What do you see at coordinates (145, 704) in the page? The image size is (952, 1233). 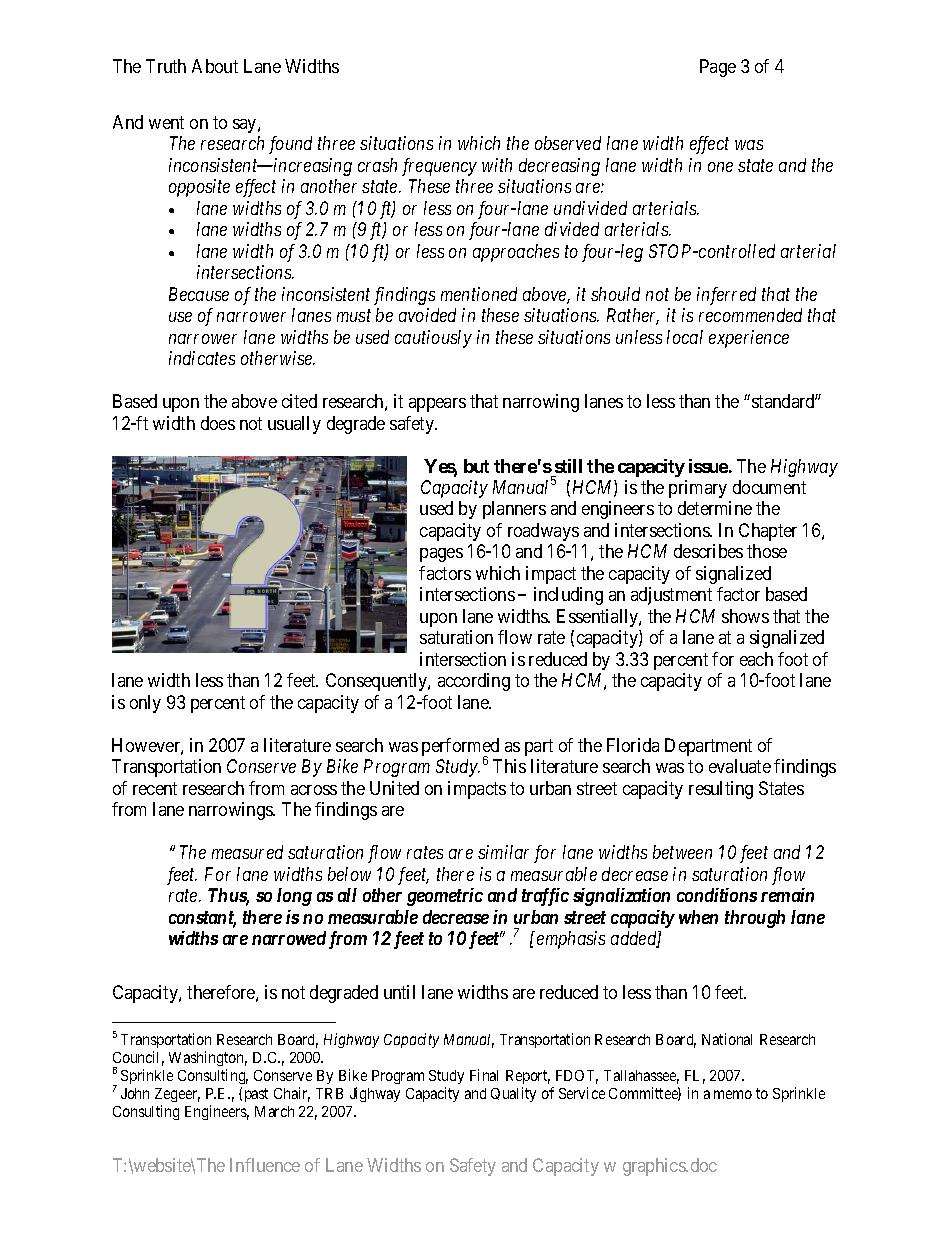 I see `only` at bounding box center [145, 704].
